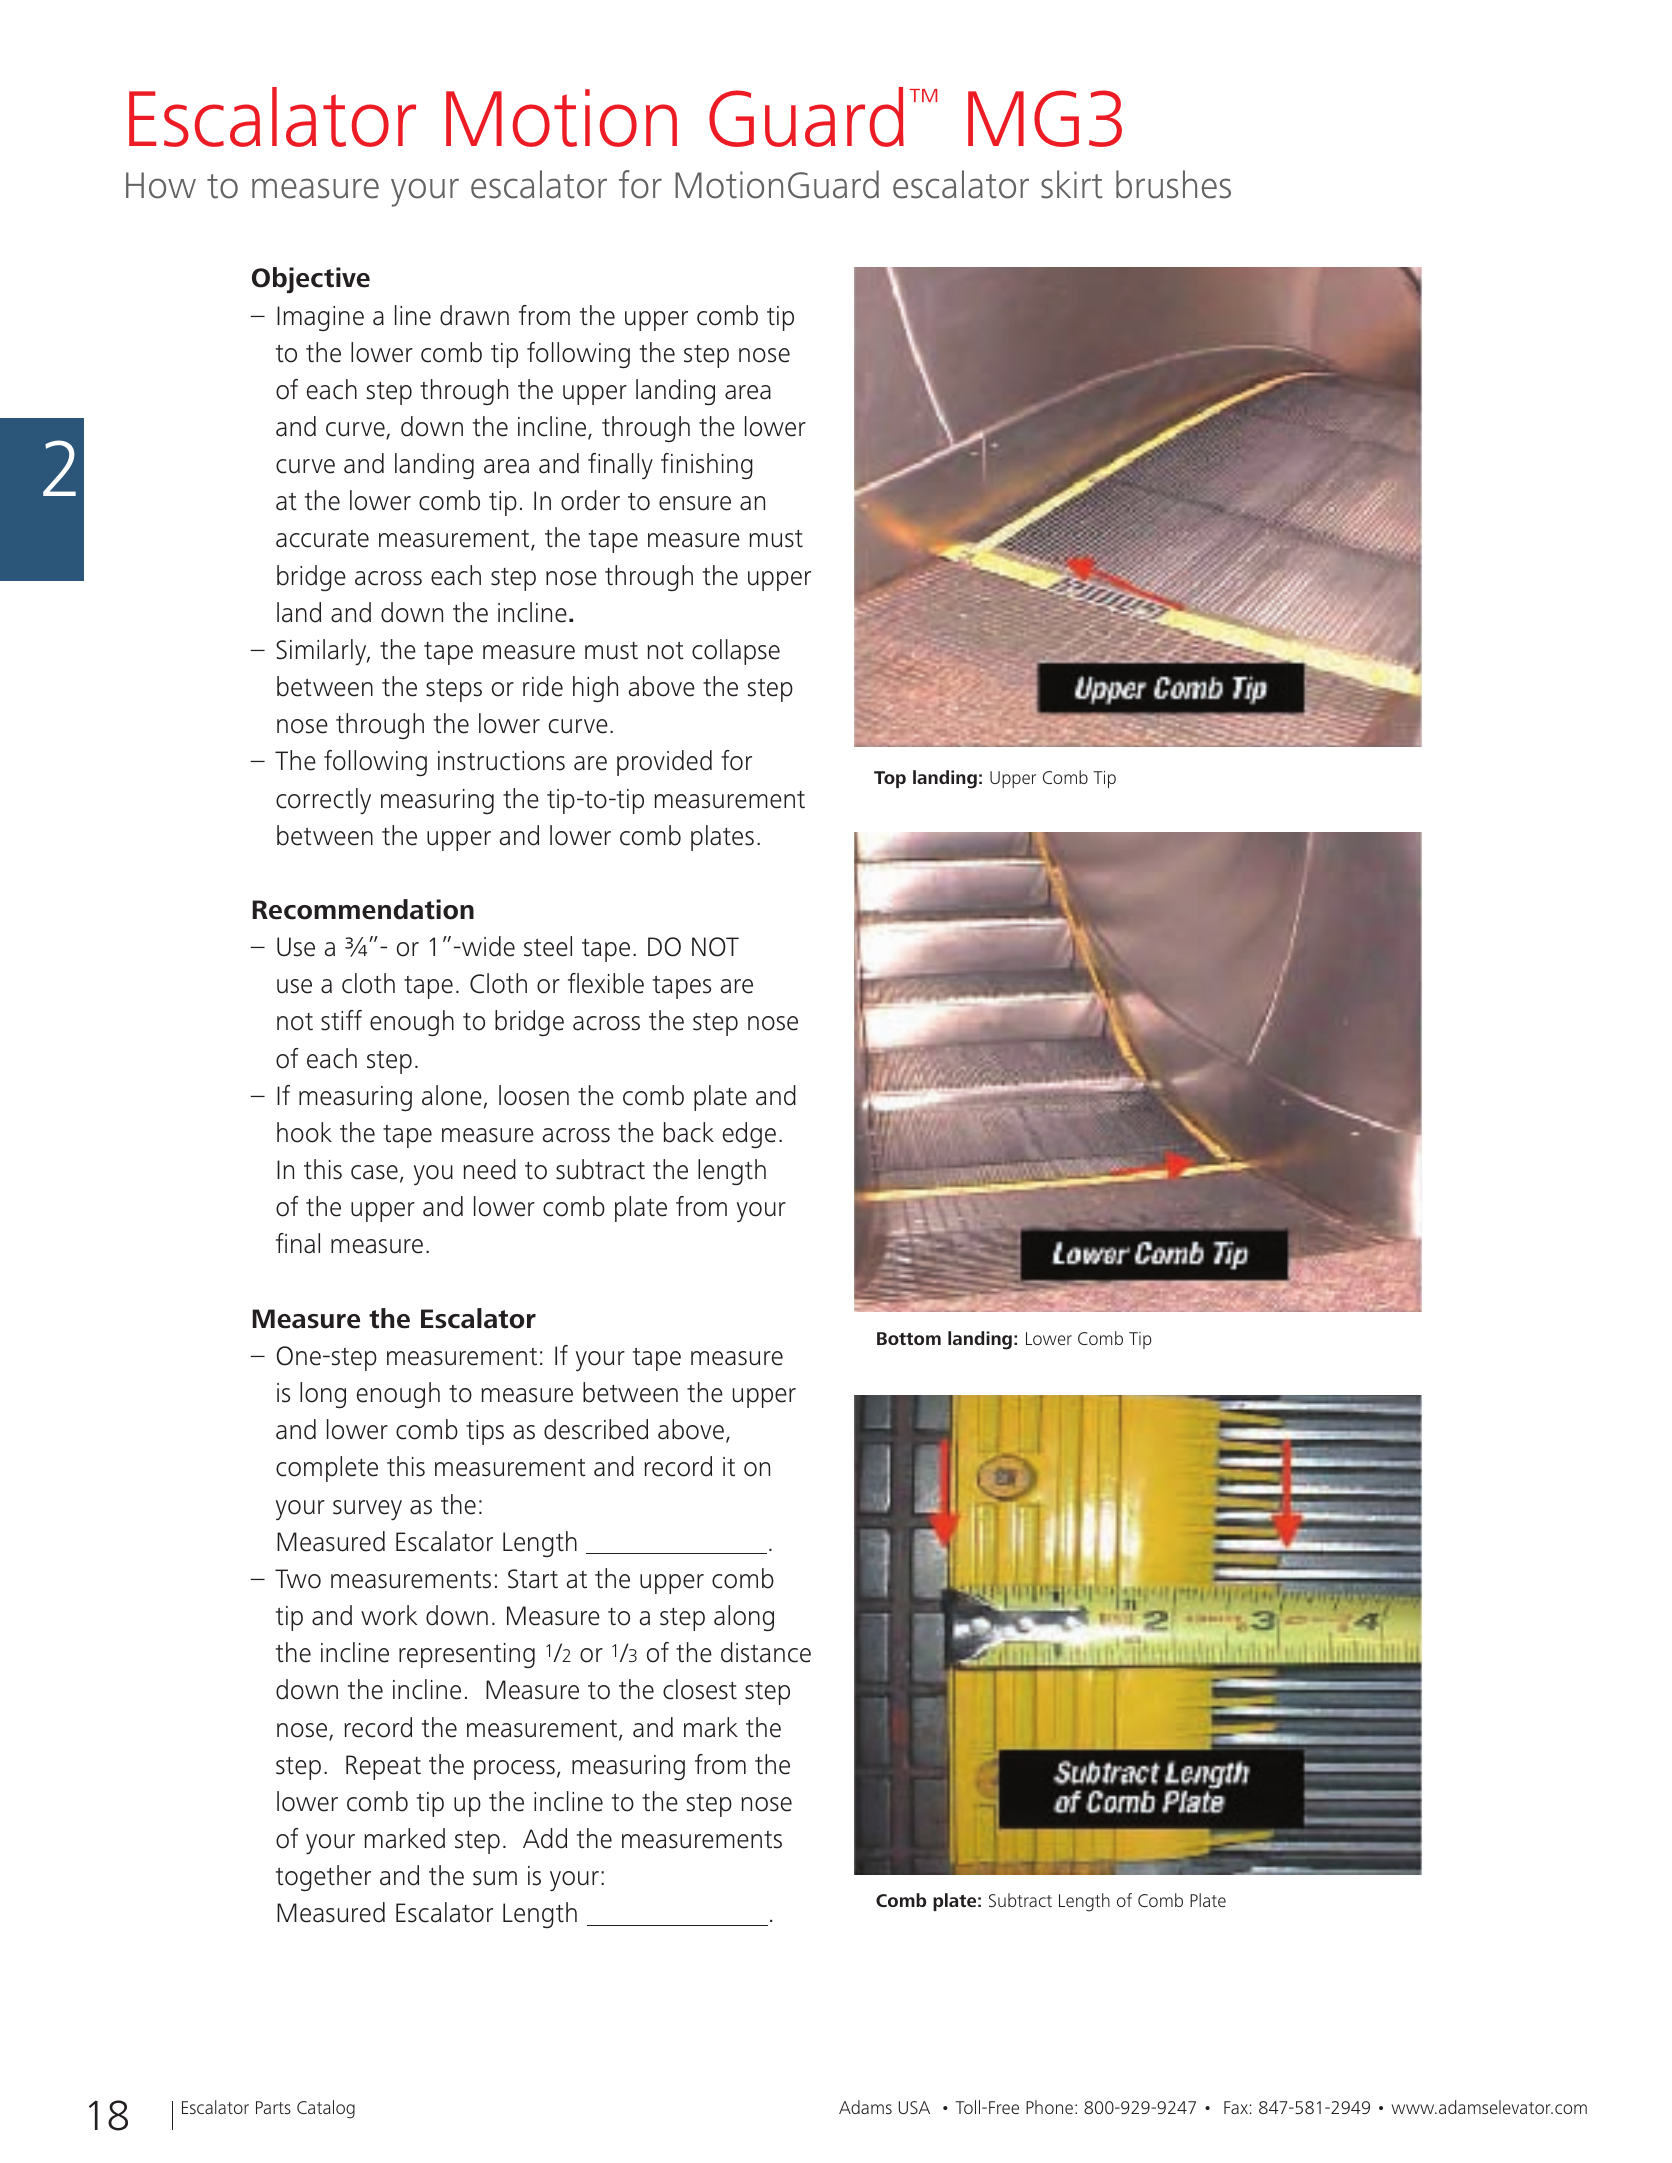  I want to click on skirt, so click(1072, 184).
